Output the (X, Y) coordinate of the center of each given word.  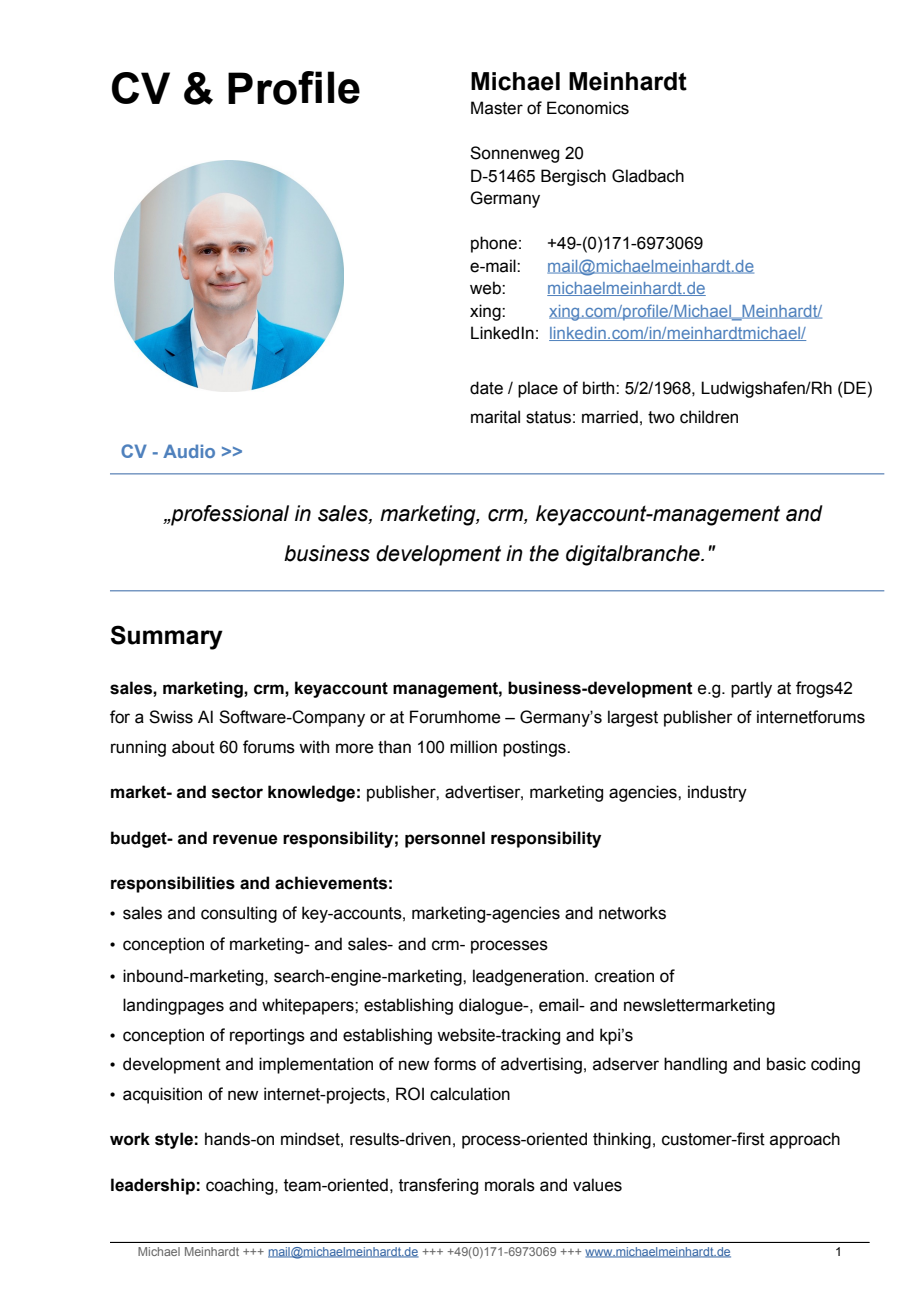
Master (497, 108)
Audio (189, 451)
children (709, 417)
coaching (239, 1186)
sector (237, 792)
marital (495, 417)
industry (717, 793)
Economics (588, 108)
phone (494, 244)
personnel (445, 839)
